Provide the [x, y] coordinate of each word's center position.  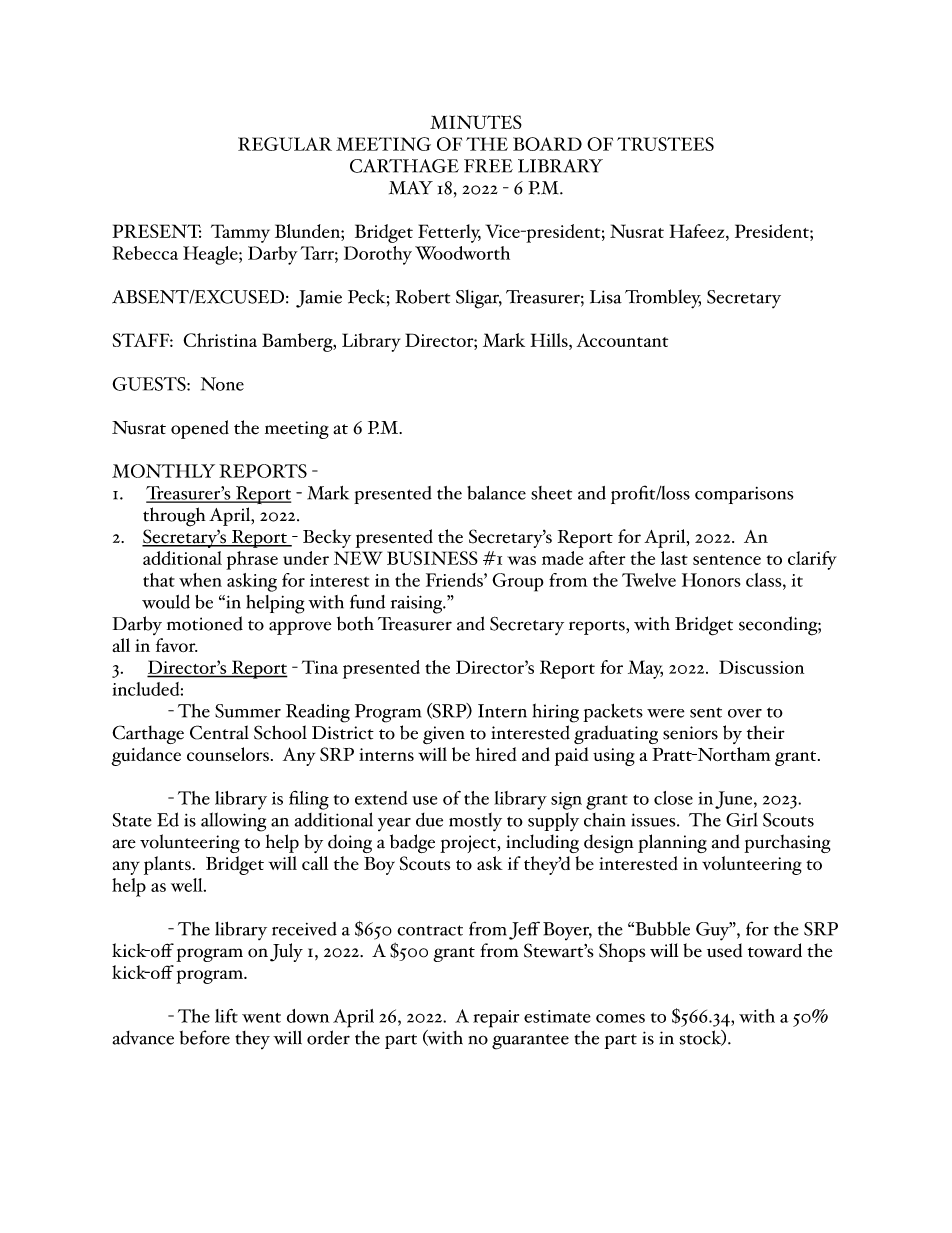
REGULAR [285, 144]
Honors [711, 580]
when [200, 580]
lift [226, 1016]
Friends [455, 580]
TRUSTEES [665, 144]
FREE [488, 166]
